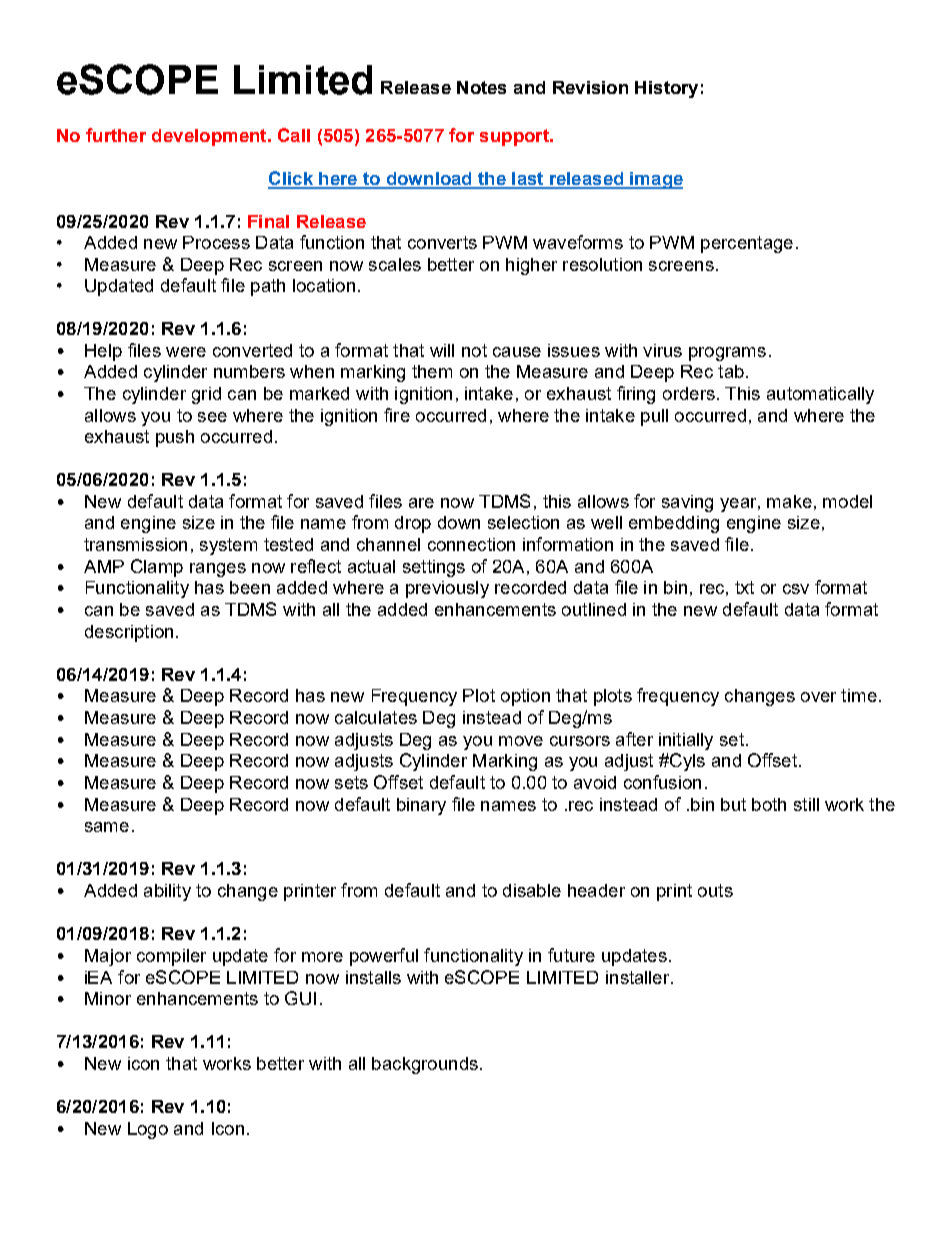  Describe the element at coordinates (769, 804) in the screenshot. I see `both` at that location.
